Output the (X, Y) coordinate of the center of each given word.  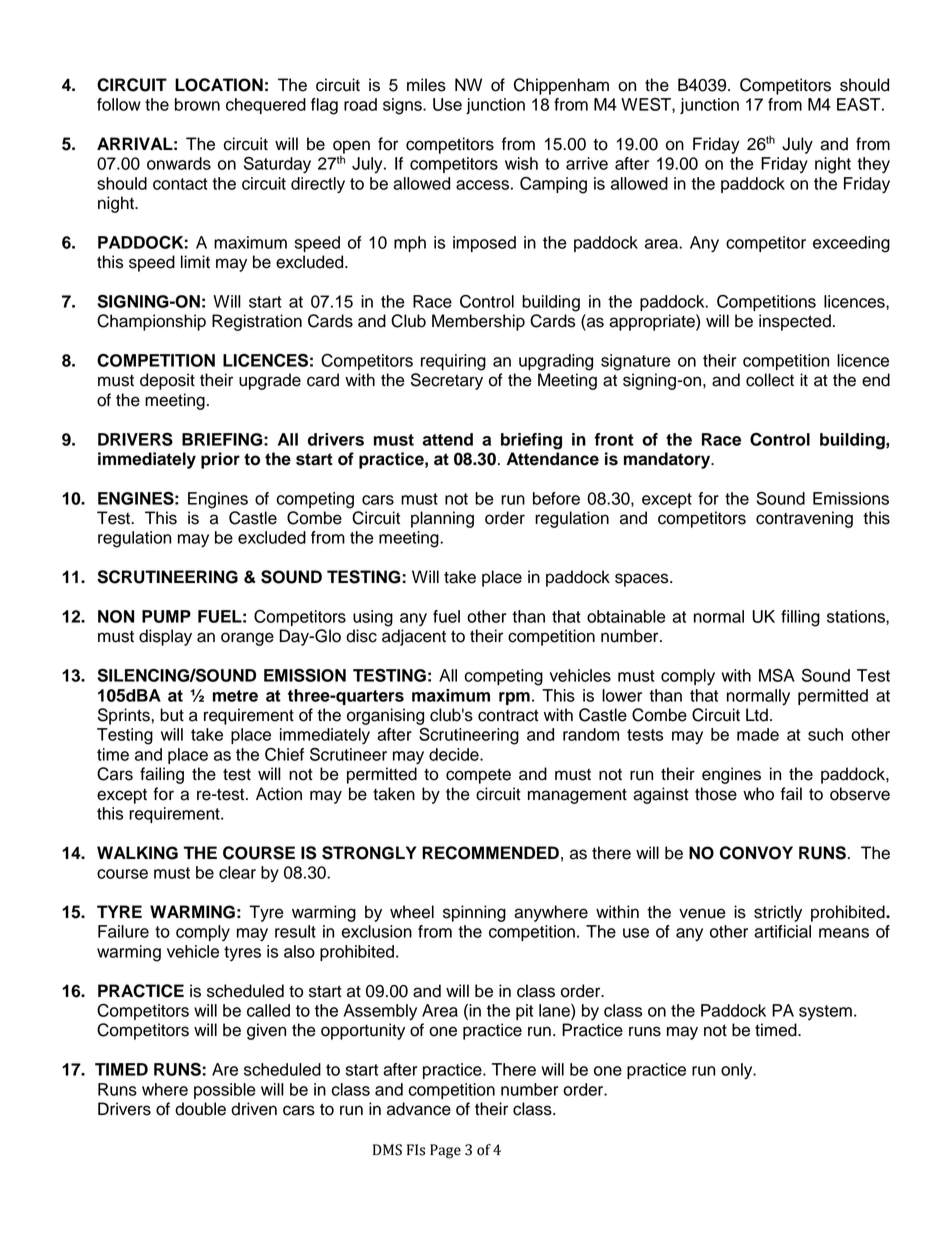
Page (445, 1151)
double (200, 1109)
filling (800, 618)
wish (521, 163)
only (738, 1071)
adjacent (414, 637)
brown (197, 104)
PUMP (166, 616)
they (873, 165)
